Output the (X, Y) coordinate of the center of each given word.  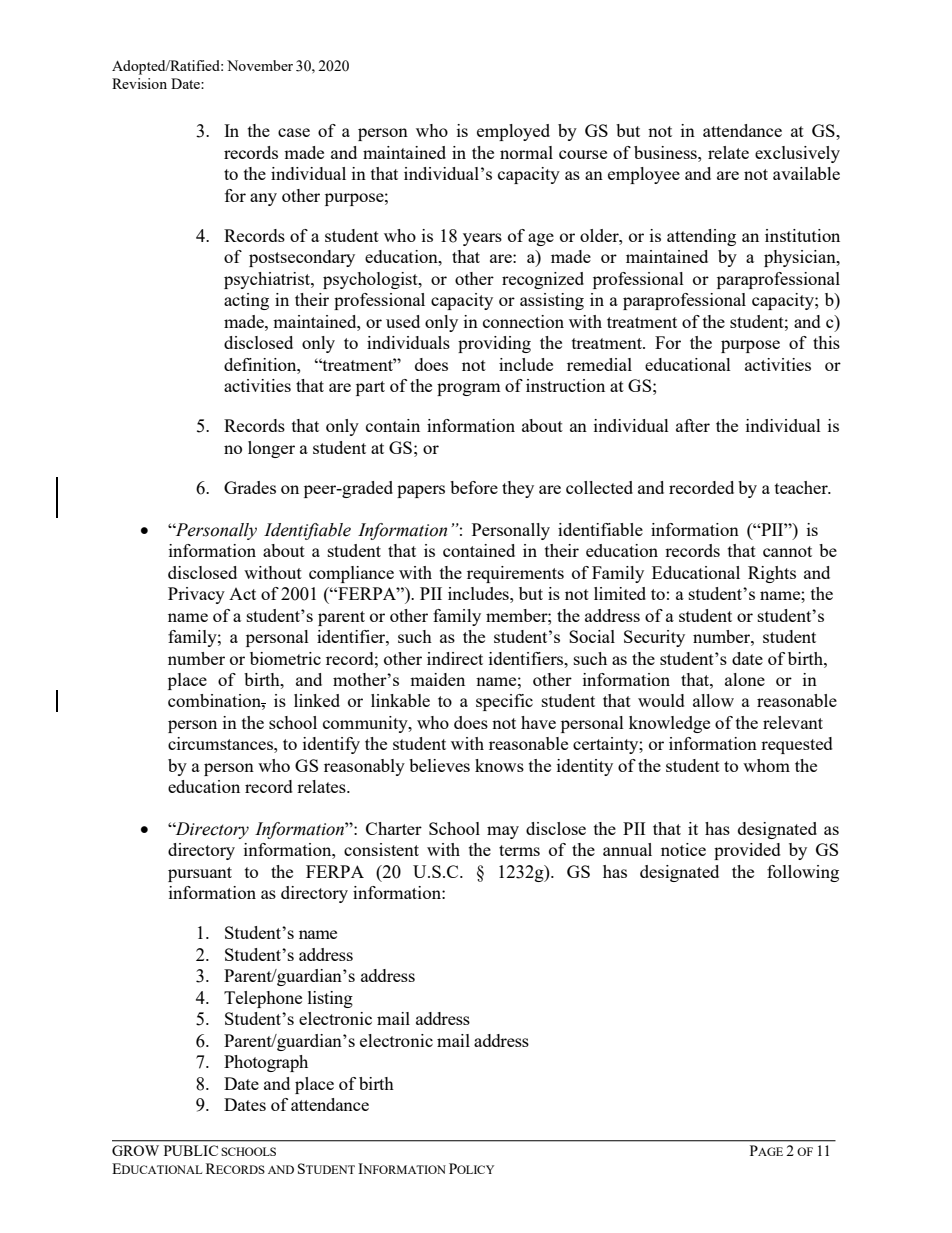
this (826, 342)
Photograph (266, 1063)
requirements (515, 574)
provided (747, 851)
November (260, 65)
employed (513, 132)
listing (330, 999)
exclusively (797, 154)
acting (246, 301)
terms (519, 850)
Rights (772, 574)
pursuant (200, 874)
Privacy (196, 595)
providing (494, 344)
